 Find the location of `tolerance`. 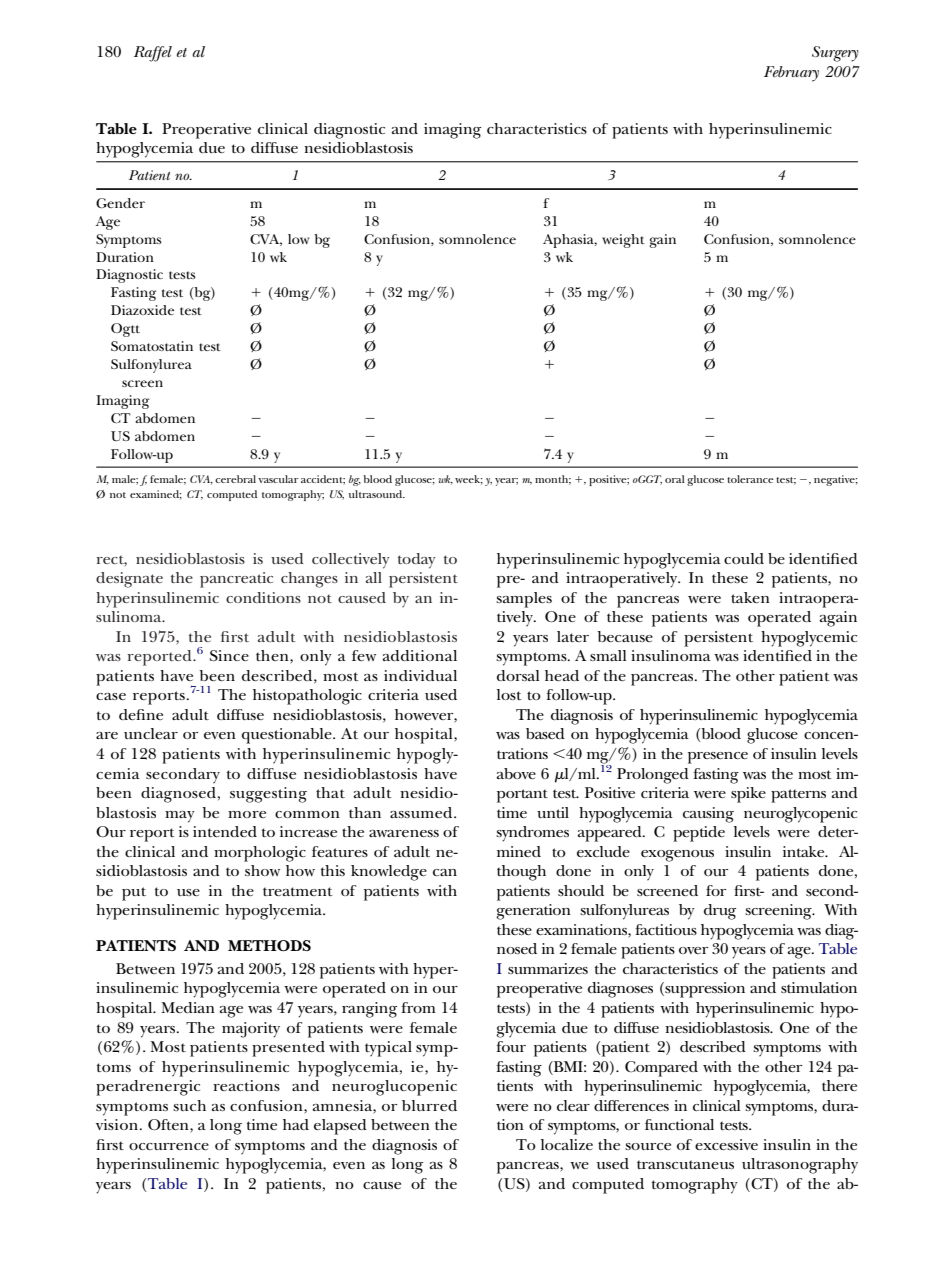

tolerance is located at coordinates (750, 479).
